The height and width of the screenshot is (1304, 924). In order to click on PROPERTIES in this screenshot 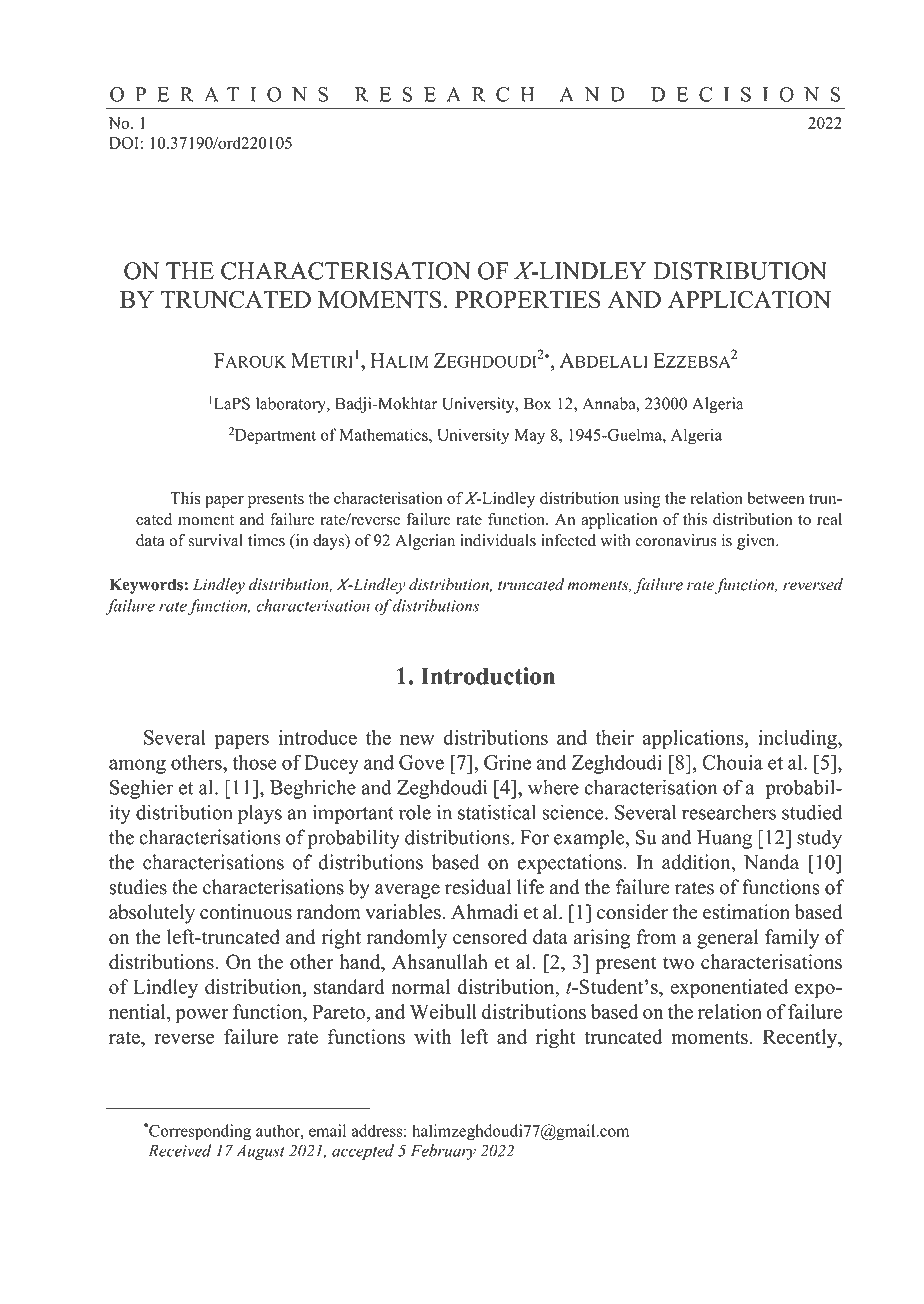, I will do `click(527, 299)`.
